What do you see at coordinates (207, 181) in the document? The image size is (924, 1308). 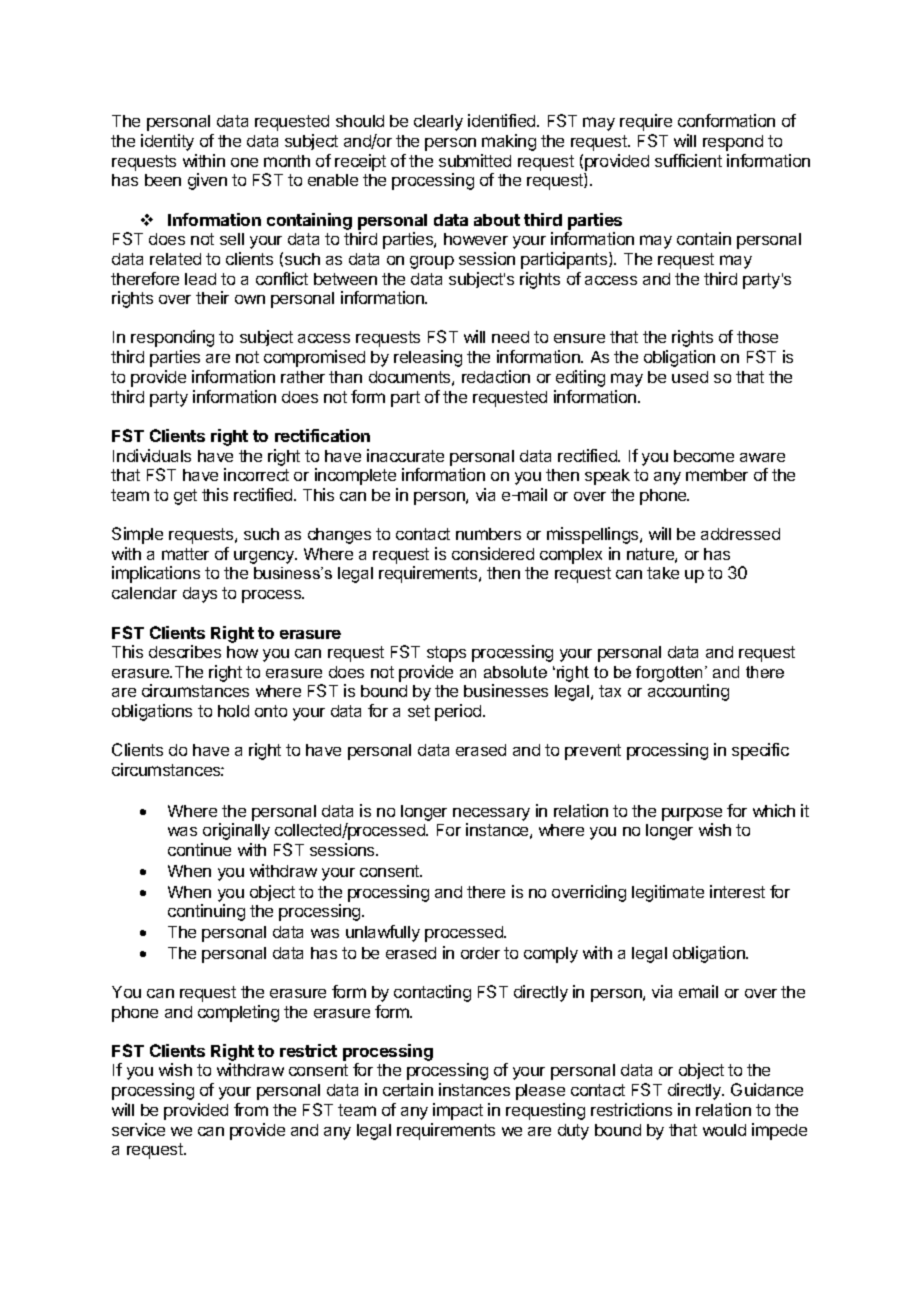 I see `given` at bounding box center [207, 181].
